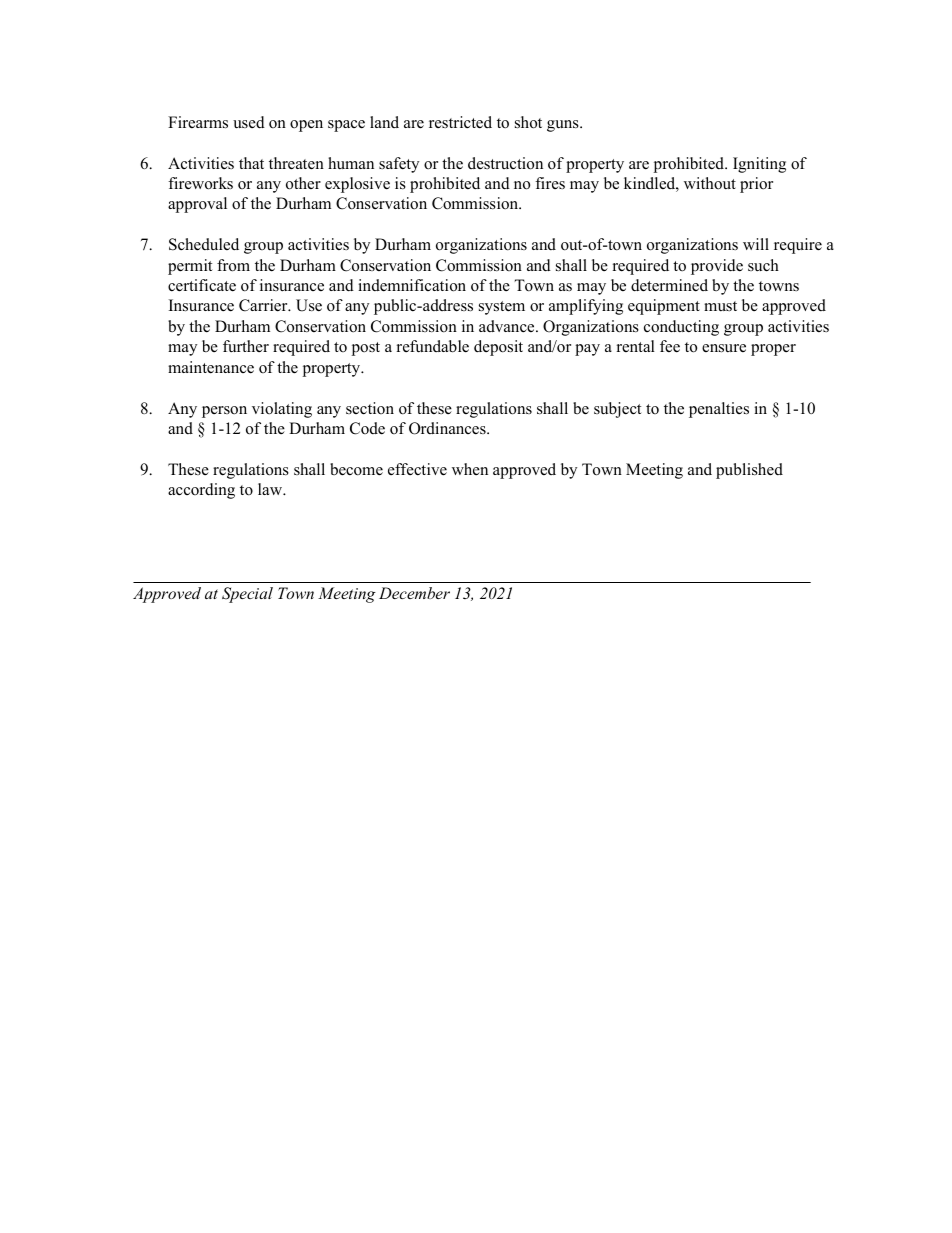 This page has height=1233, width=952. I want to click on Igniting, so click(759, 165).
